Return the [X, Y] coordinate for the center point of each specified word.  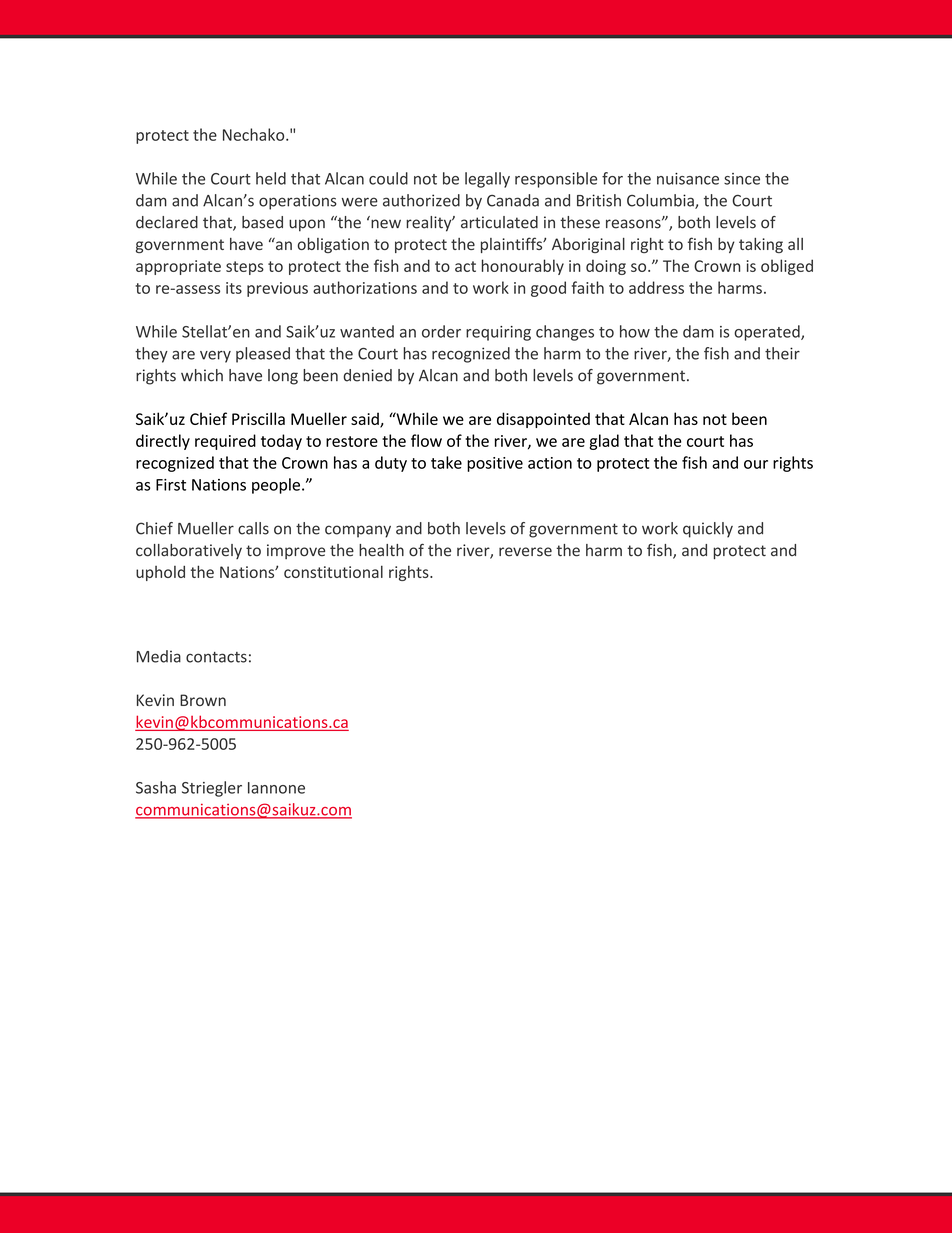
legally [487, 180]
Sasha [156, 787]
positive [495, 464]
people [276, 486]
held [271, 178]
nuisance [688, 179]
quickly [708, 530]
